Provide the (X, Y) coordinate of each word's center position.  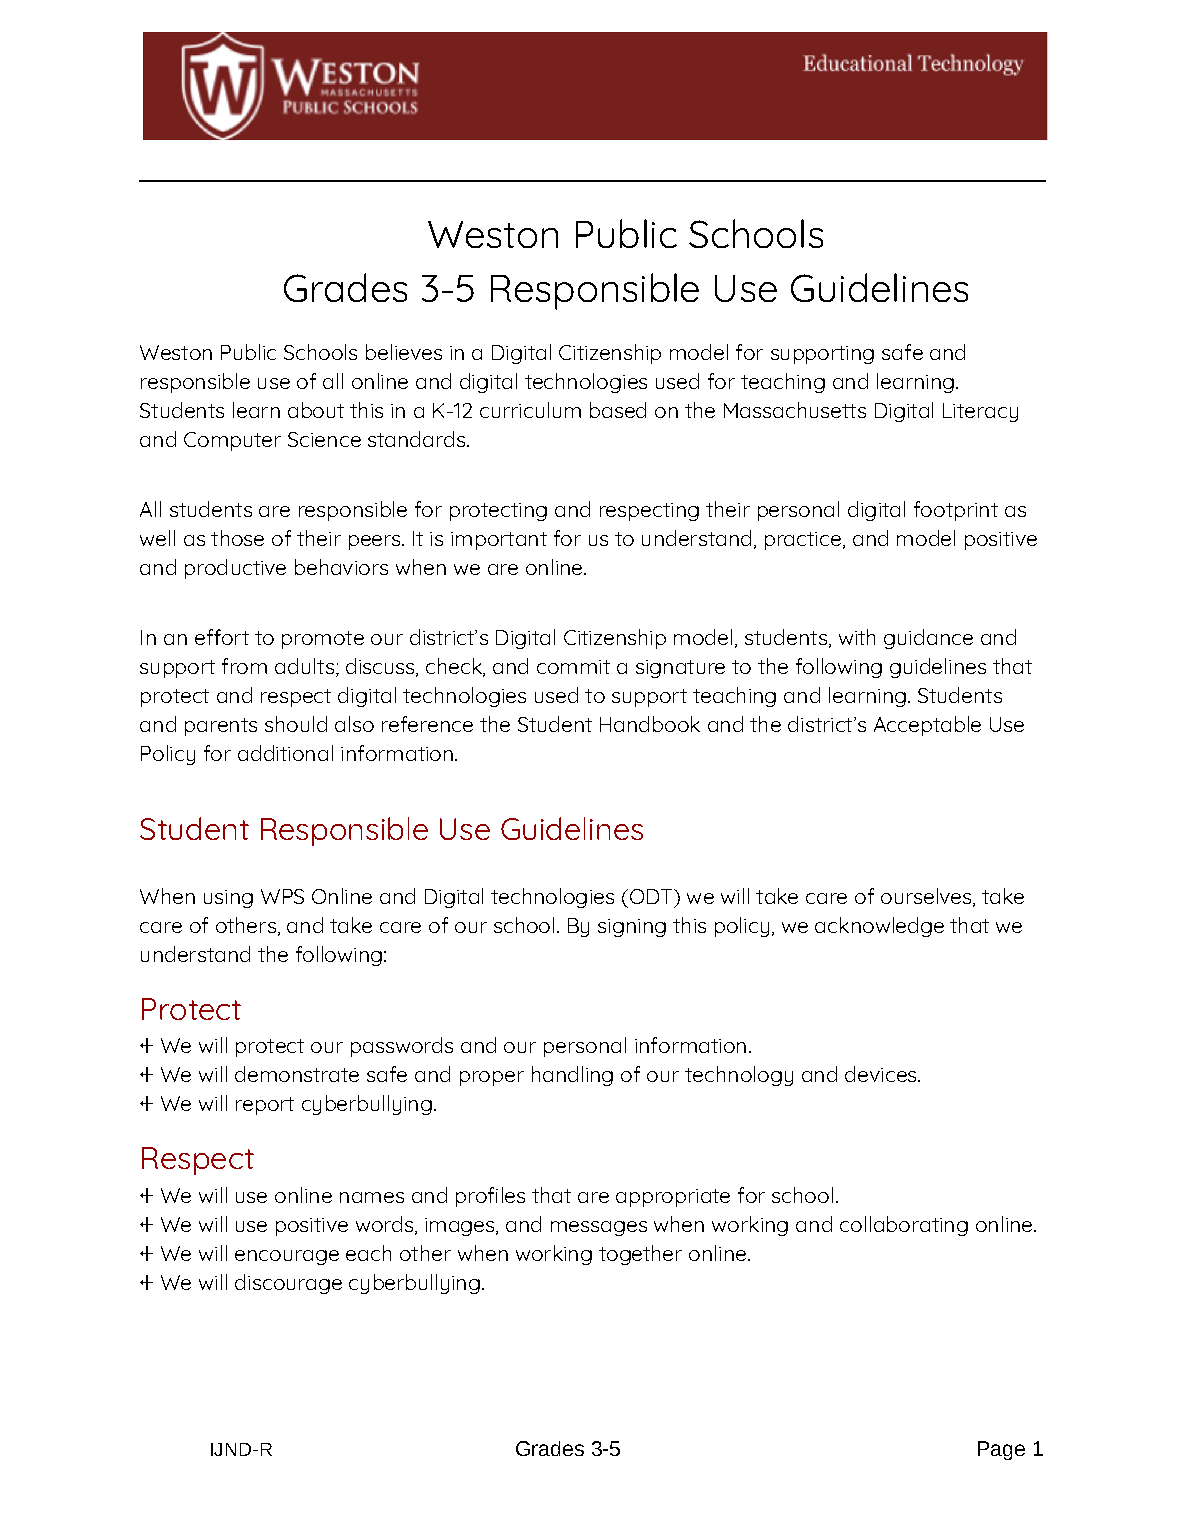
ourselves (927, 897)
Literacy (980, 412)
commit (573, 667)
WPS (282, 896)
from (244, 666)
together (640, 1255)
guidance (928, 639)
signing (632, 928)
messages (599, 1228)
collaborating (904, 1226)
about (316, 410)
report (265, 1106)
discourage (288, 1284)
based (618, 410)
